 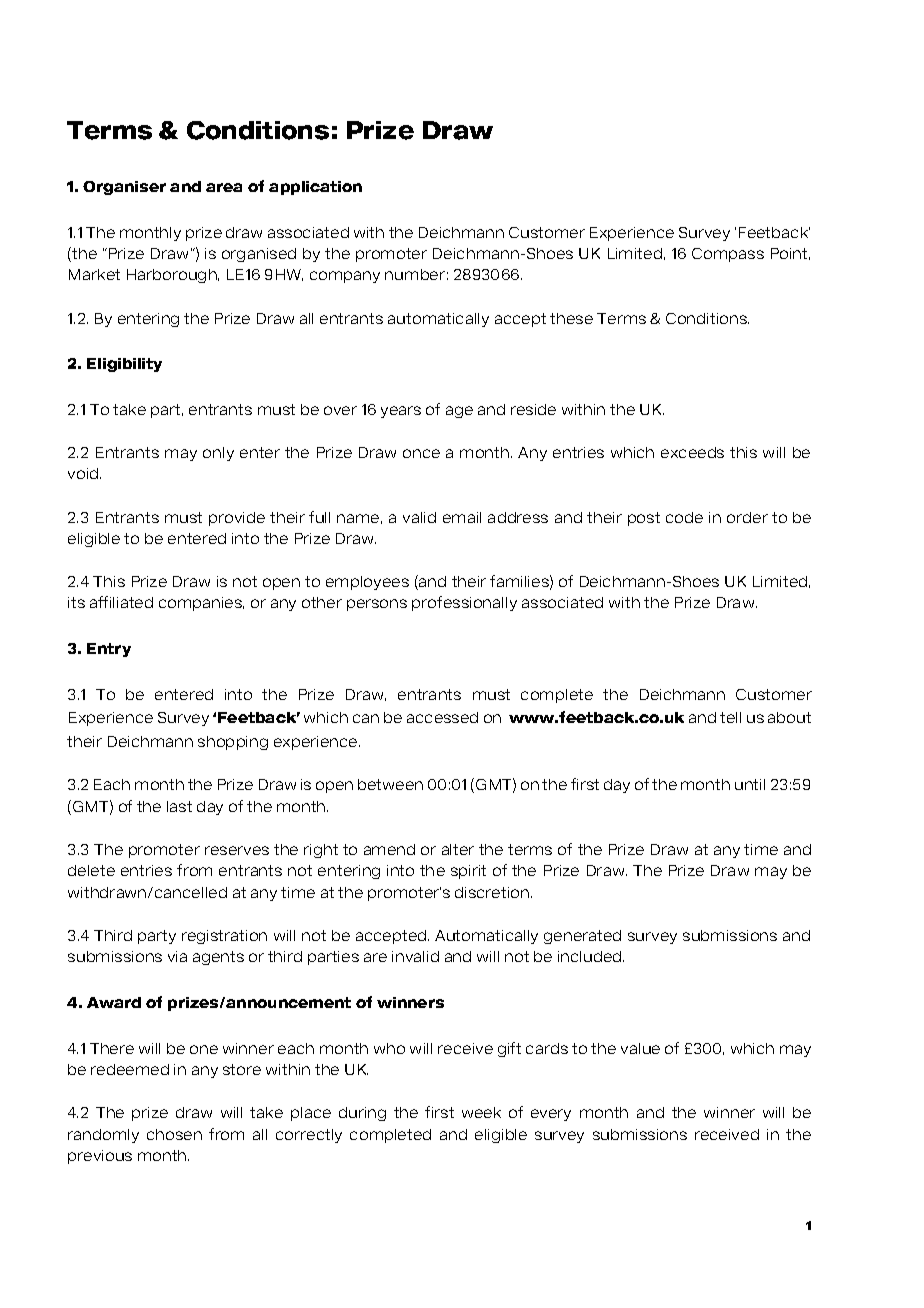 I want to click on accessed, so click(x=442, y=717).
